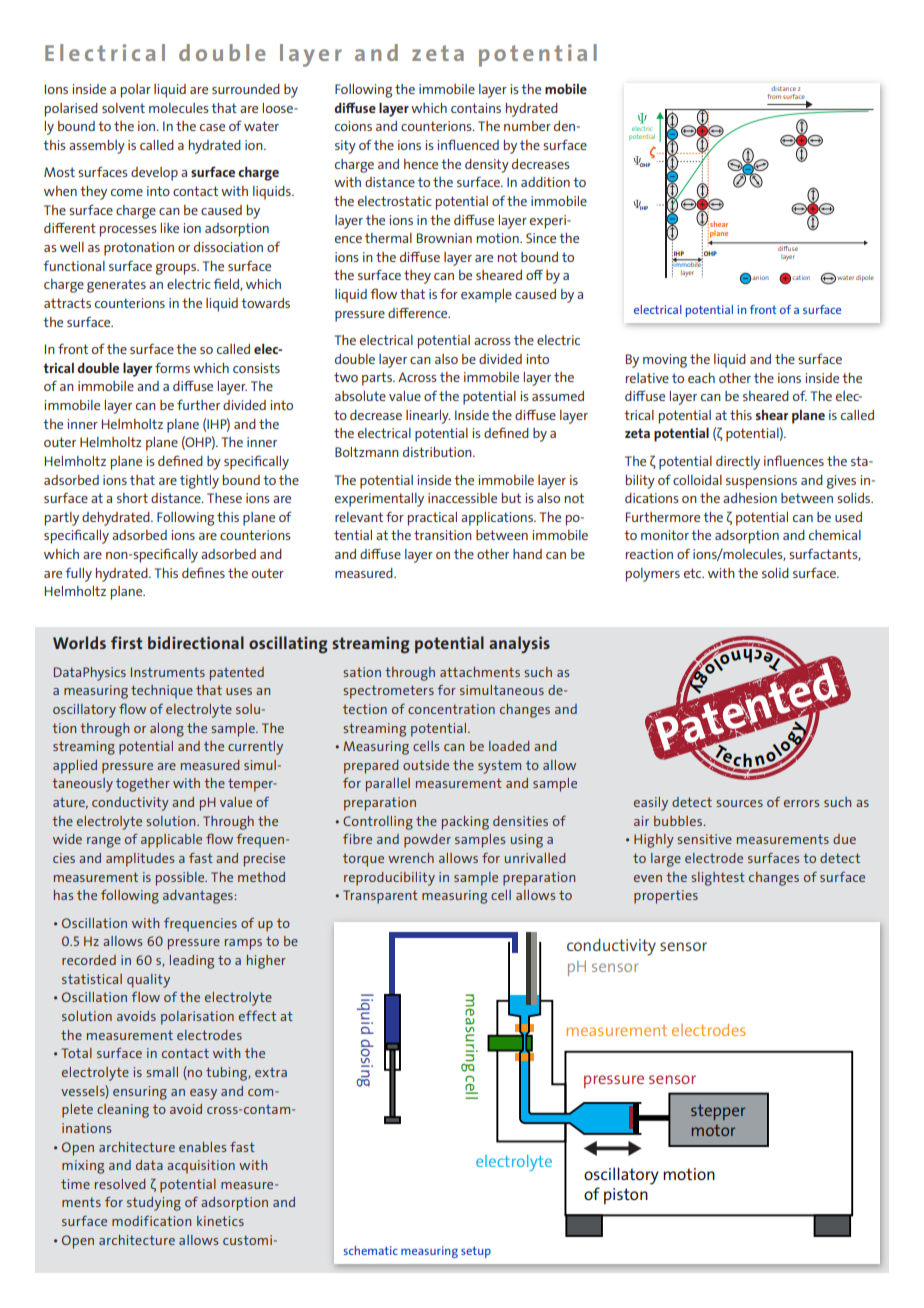 The width and height of the document is (924, 1308). What do you see at coordinates (123, 108) in the document?
I see `solvent` at bounding box center [123, 108].
